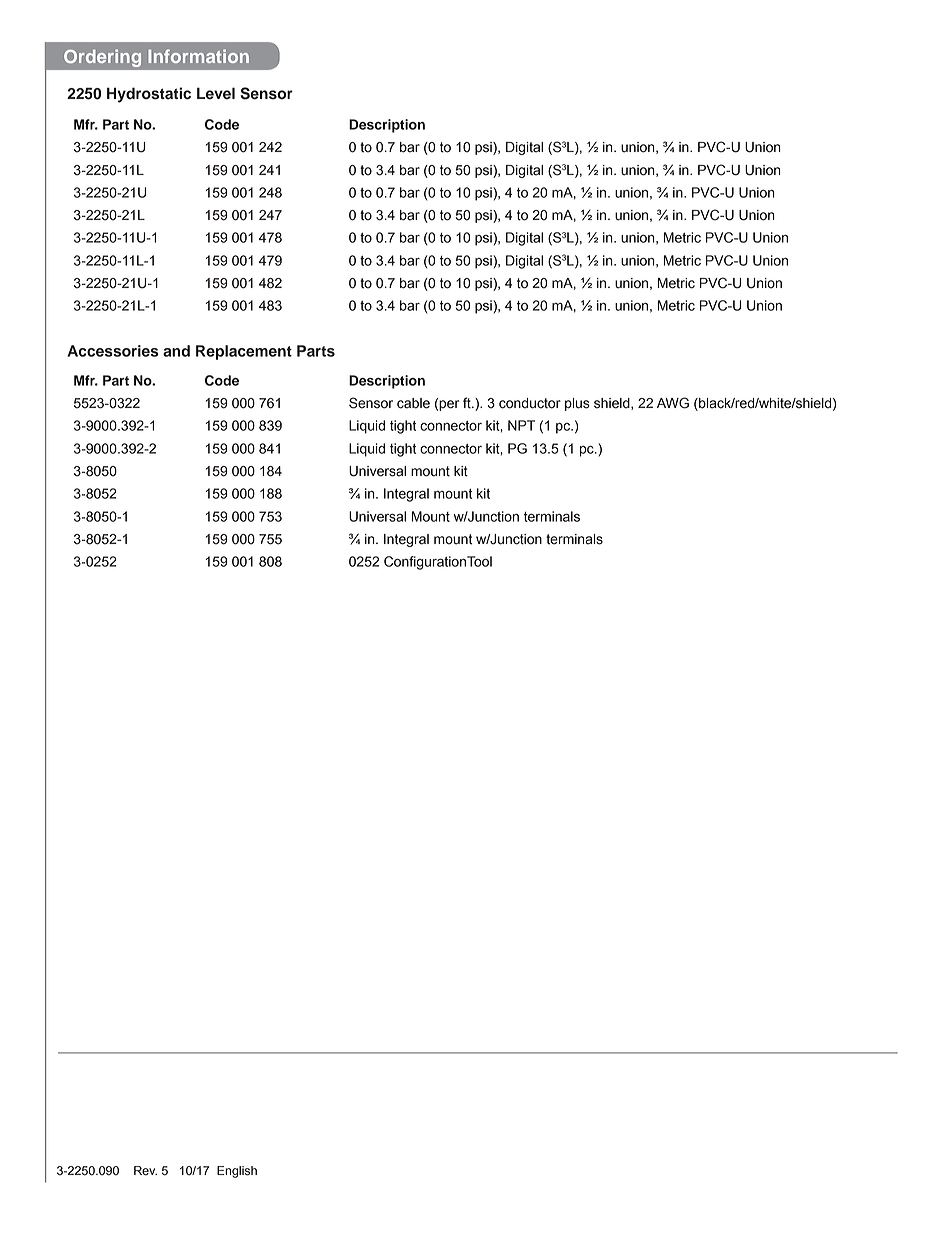  Describe the element at coordinates (102, 58) in the screenshot. I see `Ordering` at that location.
